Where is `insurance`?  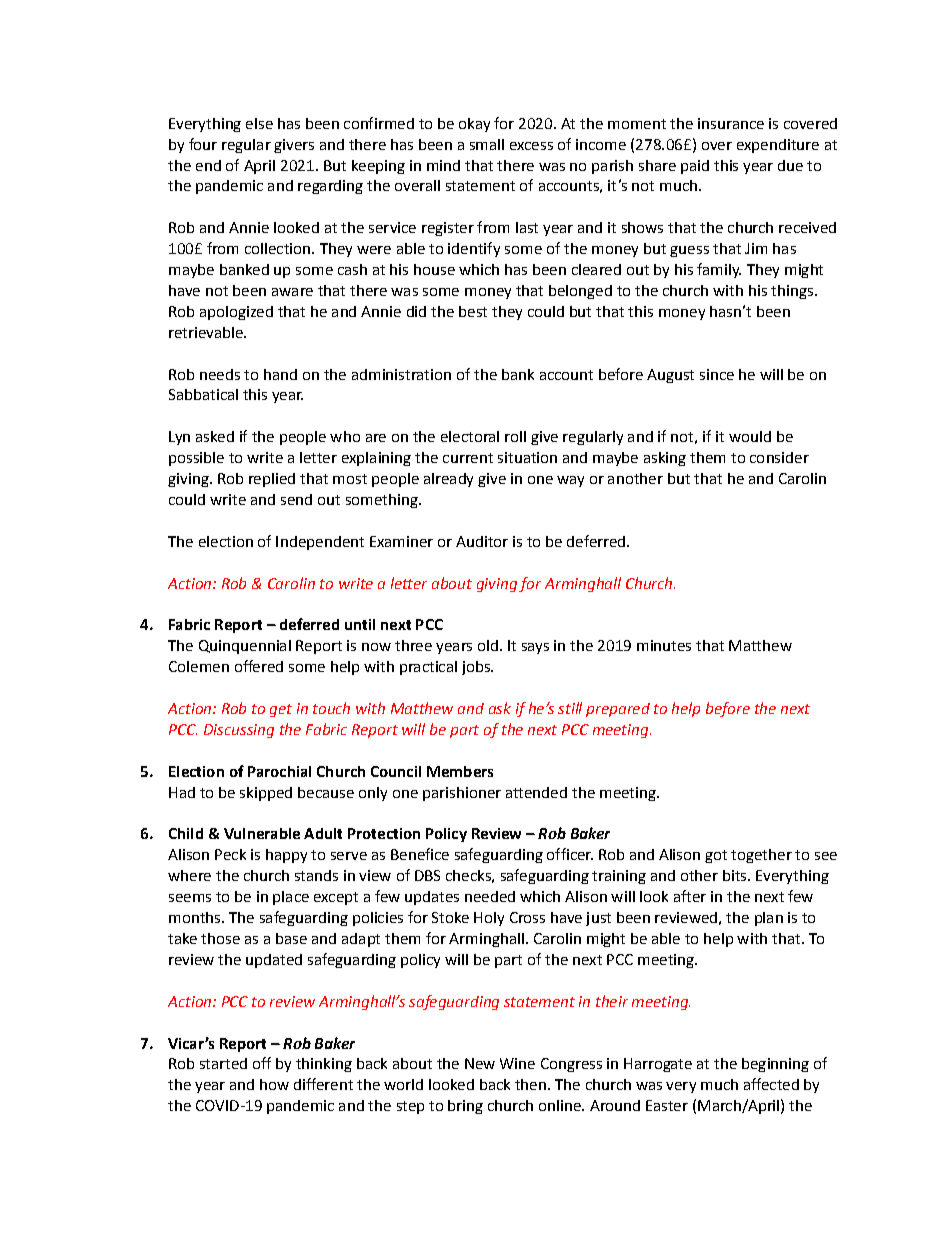 insurance is located at coordinates (731, 123).
